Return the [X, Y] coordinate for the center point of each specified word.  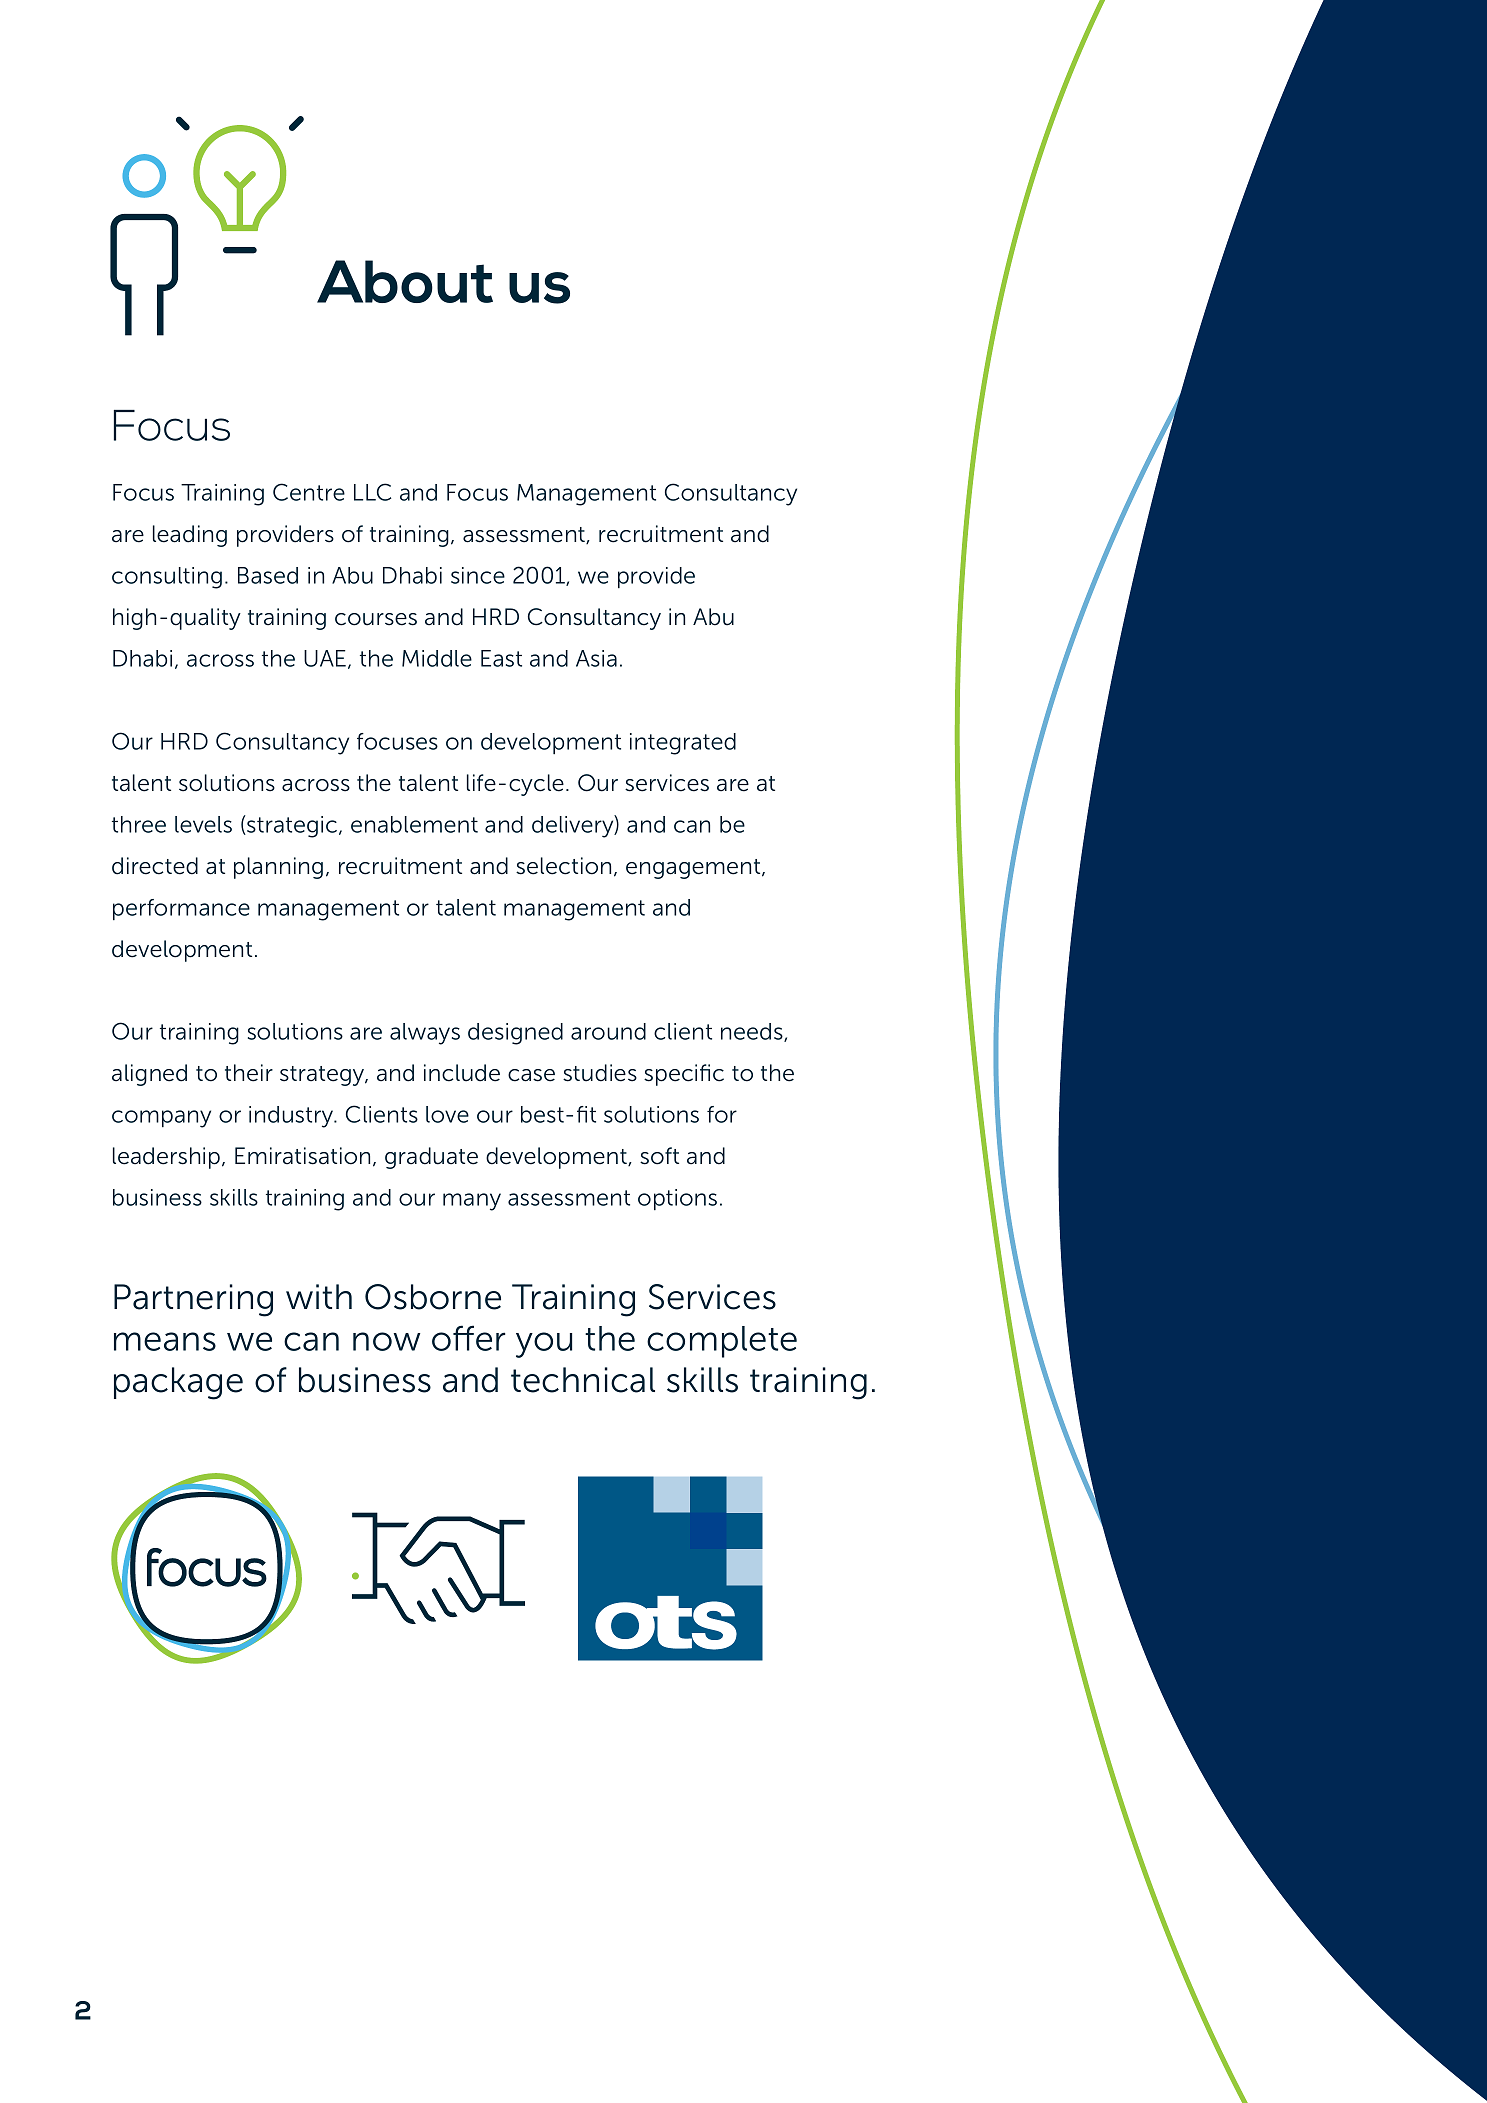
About [405, 281]
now [386, 1341]
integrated [683, 744]
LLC [372, 492]
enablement [414, 824]
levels [203, 824]
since [478, 575]
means [165, 1341]
